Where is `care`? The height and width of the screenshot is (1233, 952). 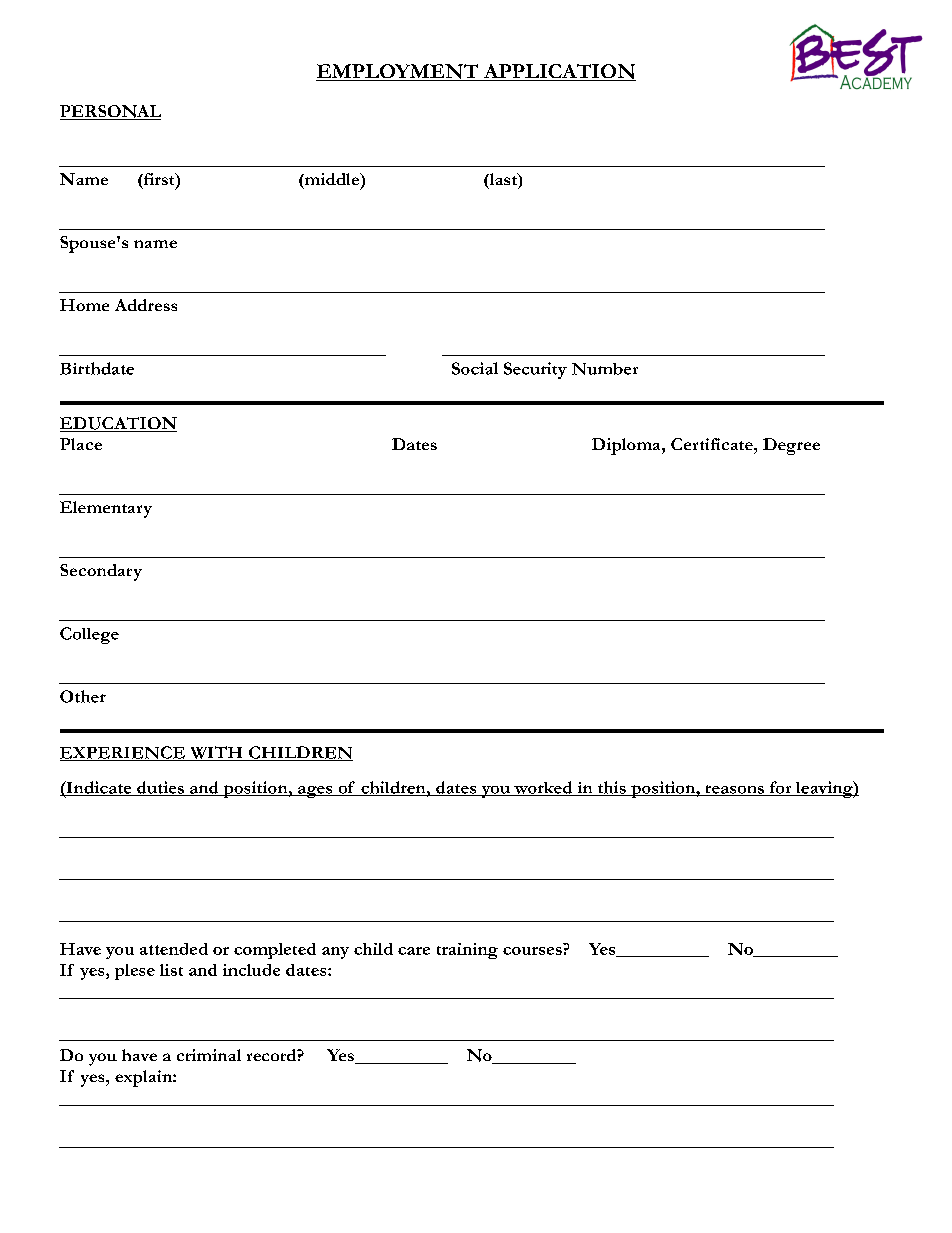
care is located at coordinates (414, 951).
